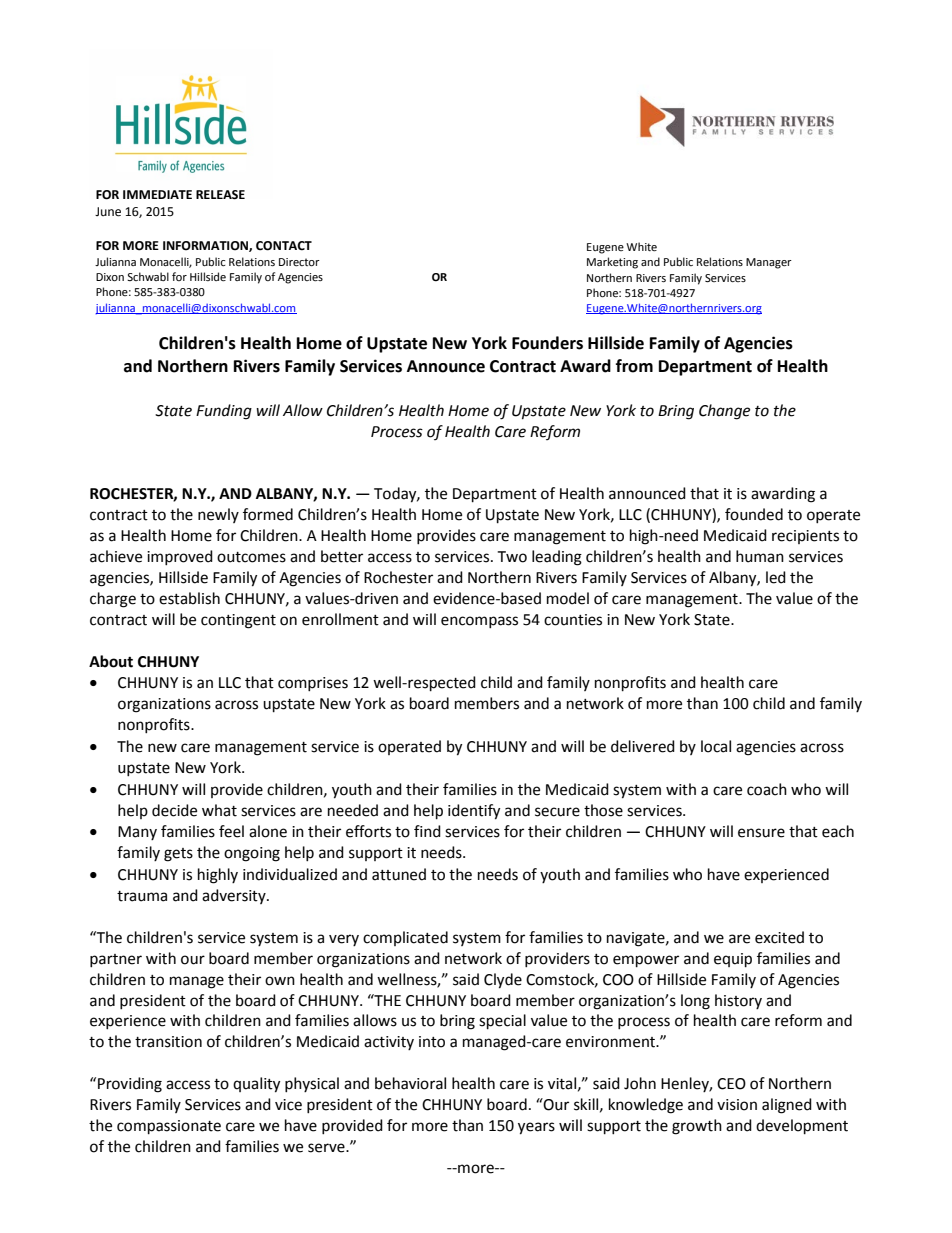 The height and width of the image is (1233, 952). Describe the element at coordinates (479, 622) in the image. I see `encompass` at that location.
